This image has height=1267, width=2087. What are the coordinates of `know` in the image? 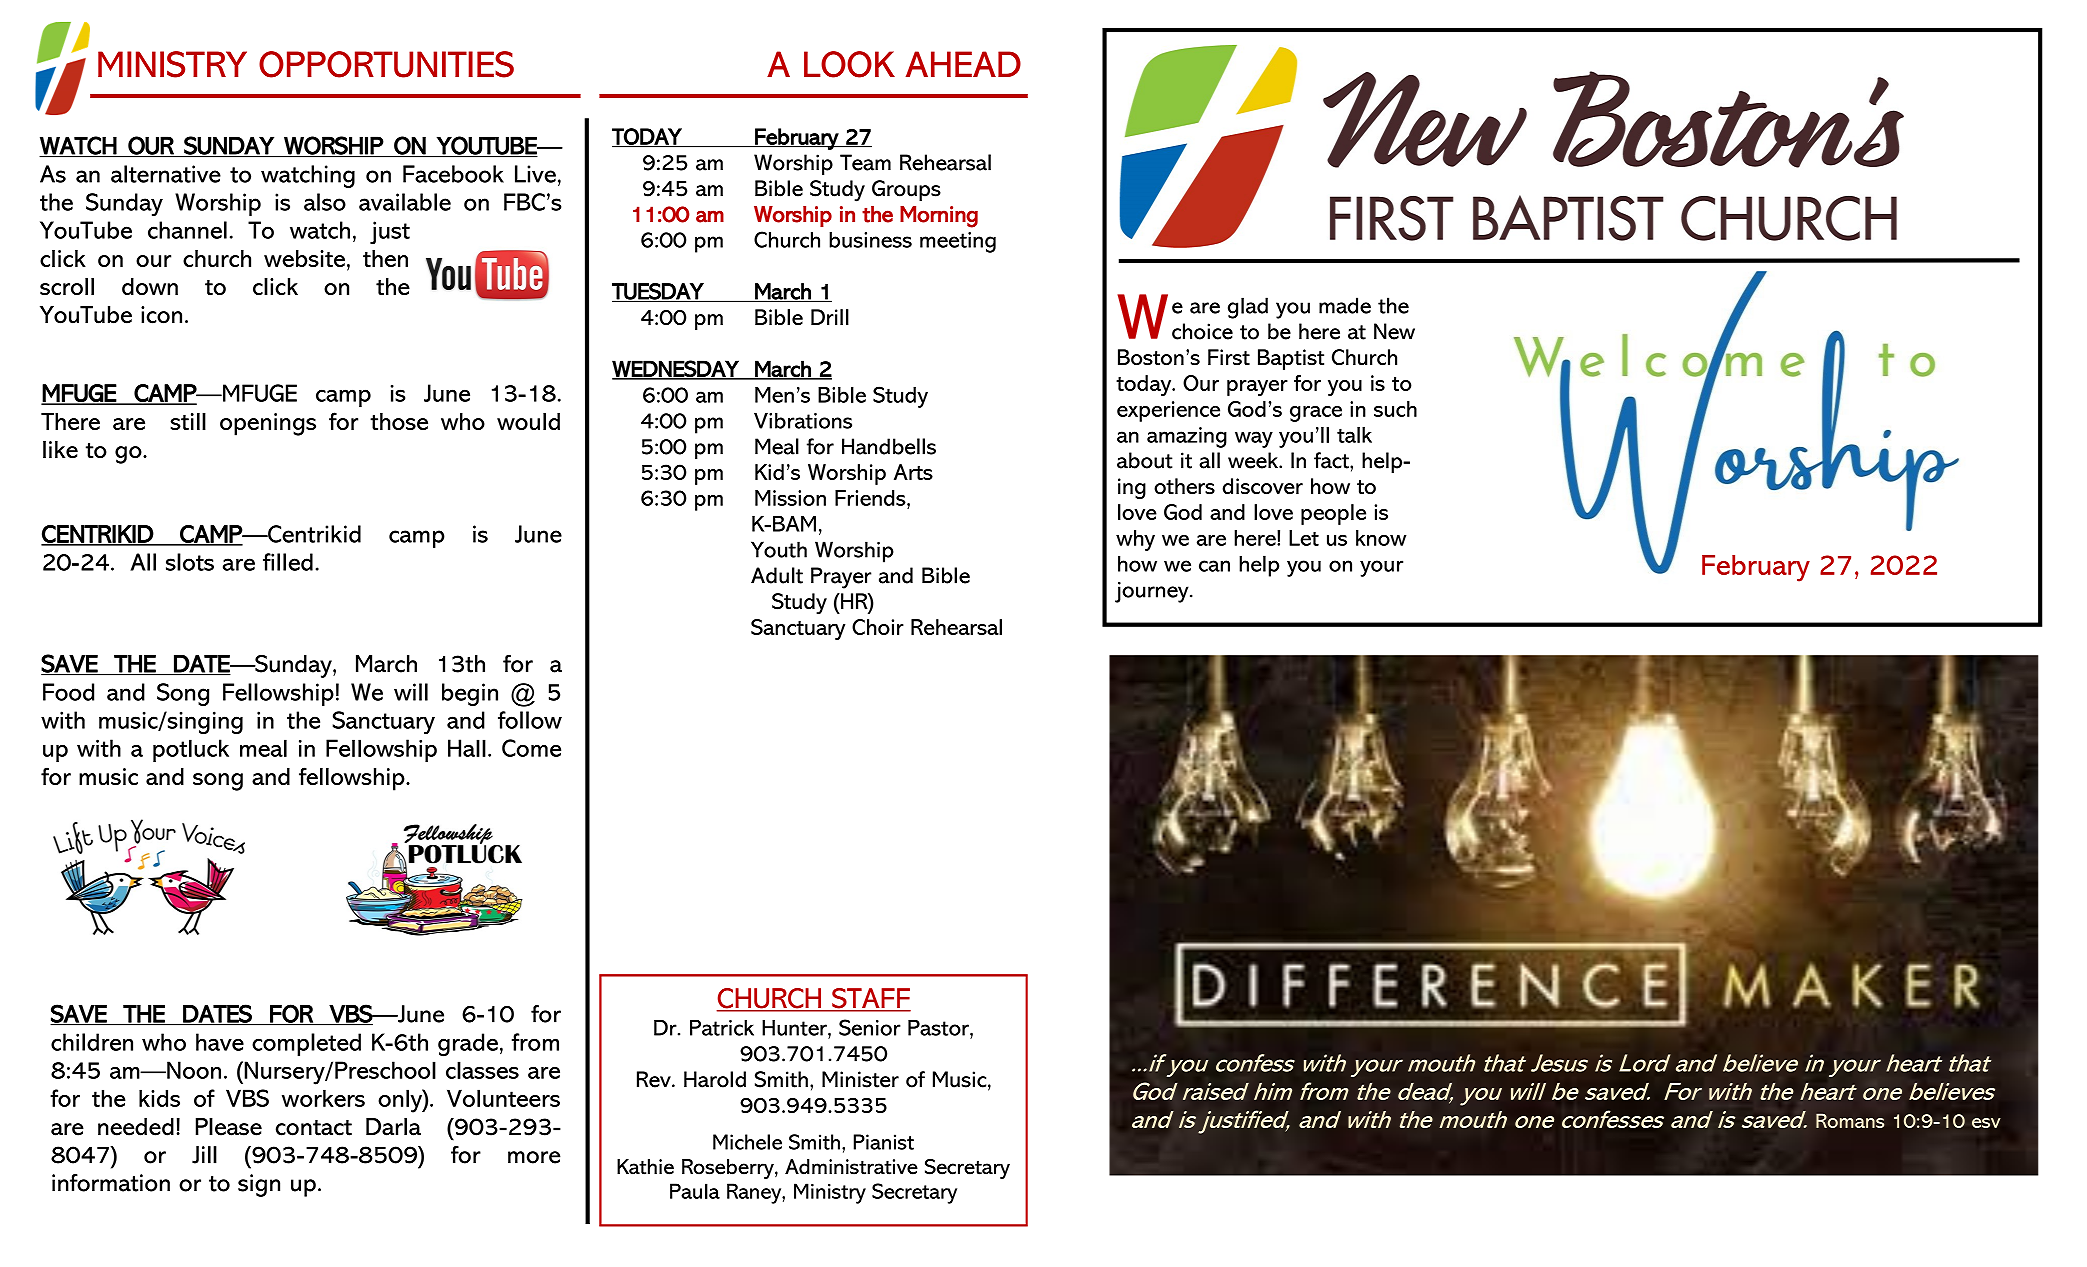 It's located at (1381, 538).
